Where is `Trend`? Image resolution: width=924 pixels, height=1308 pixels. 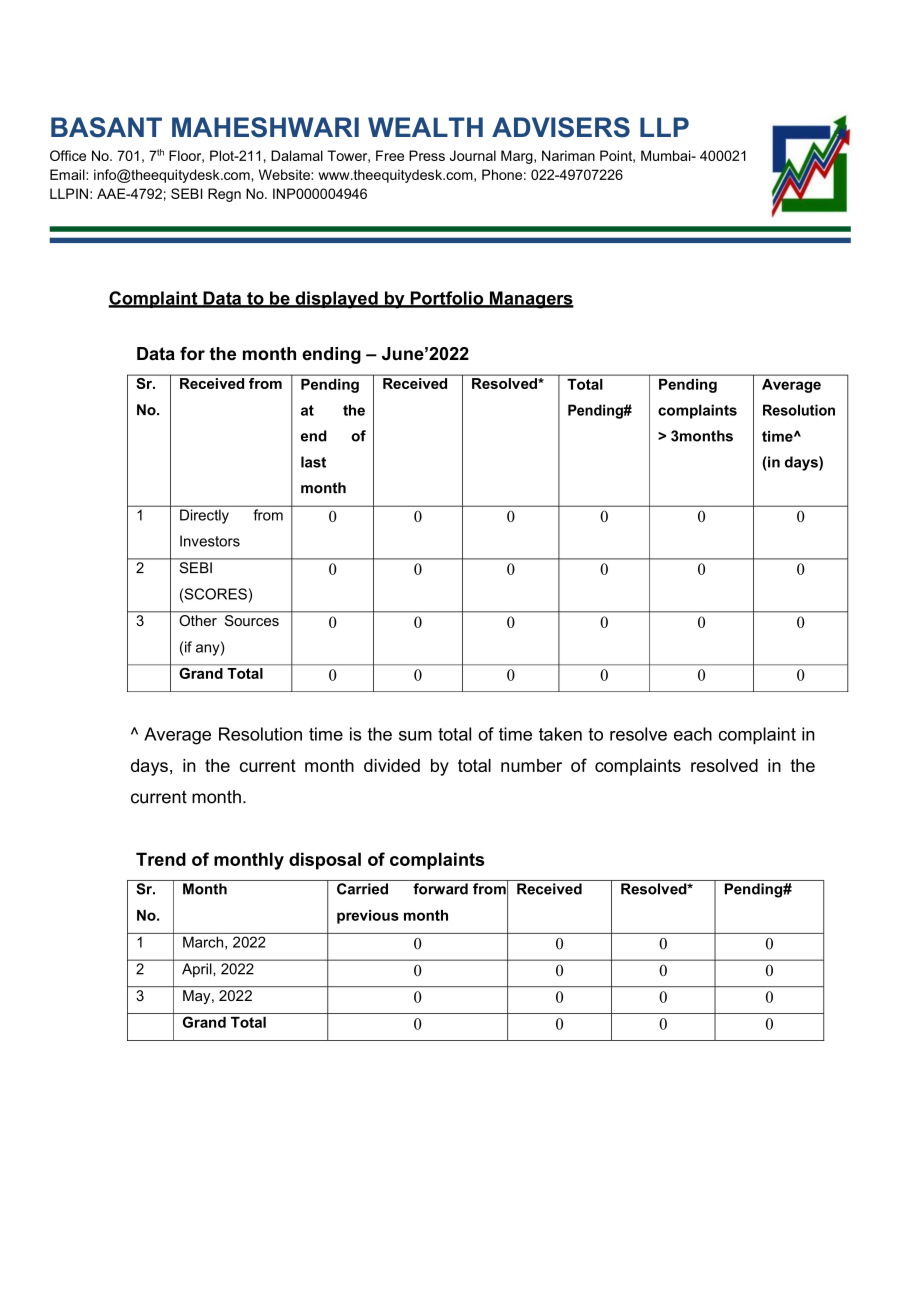
Trend is located at coordinates (161, 859).
